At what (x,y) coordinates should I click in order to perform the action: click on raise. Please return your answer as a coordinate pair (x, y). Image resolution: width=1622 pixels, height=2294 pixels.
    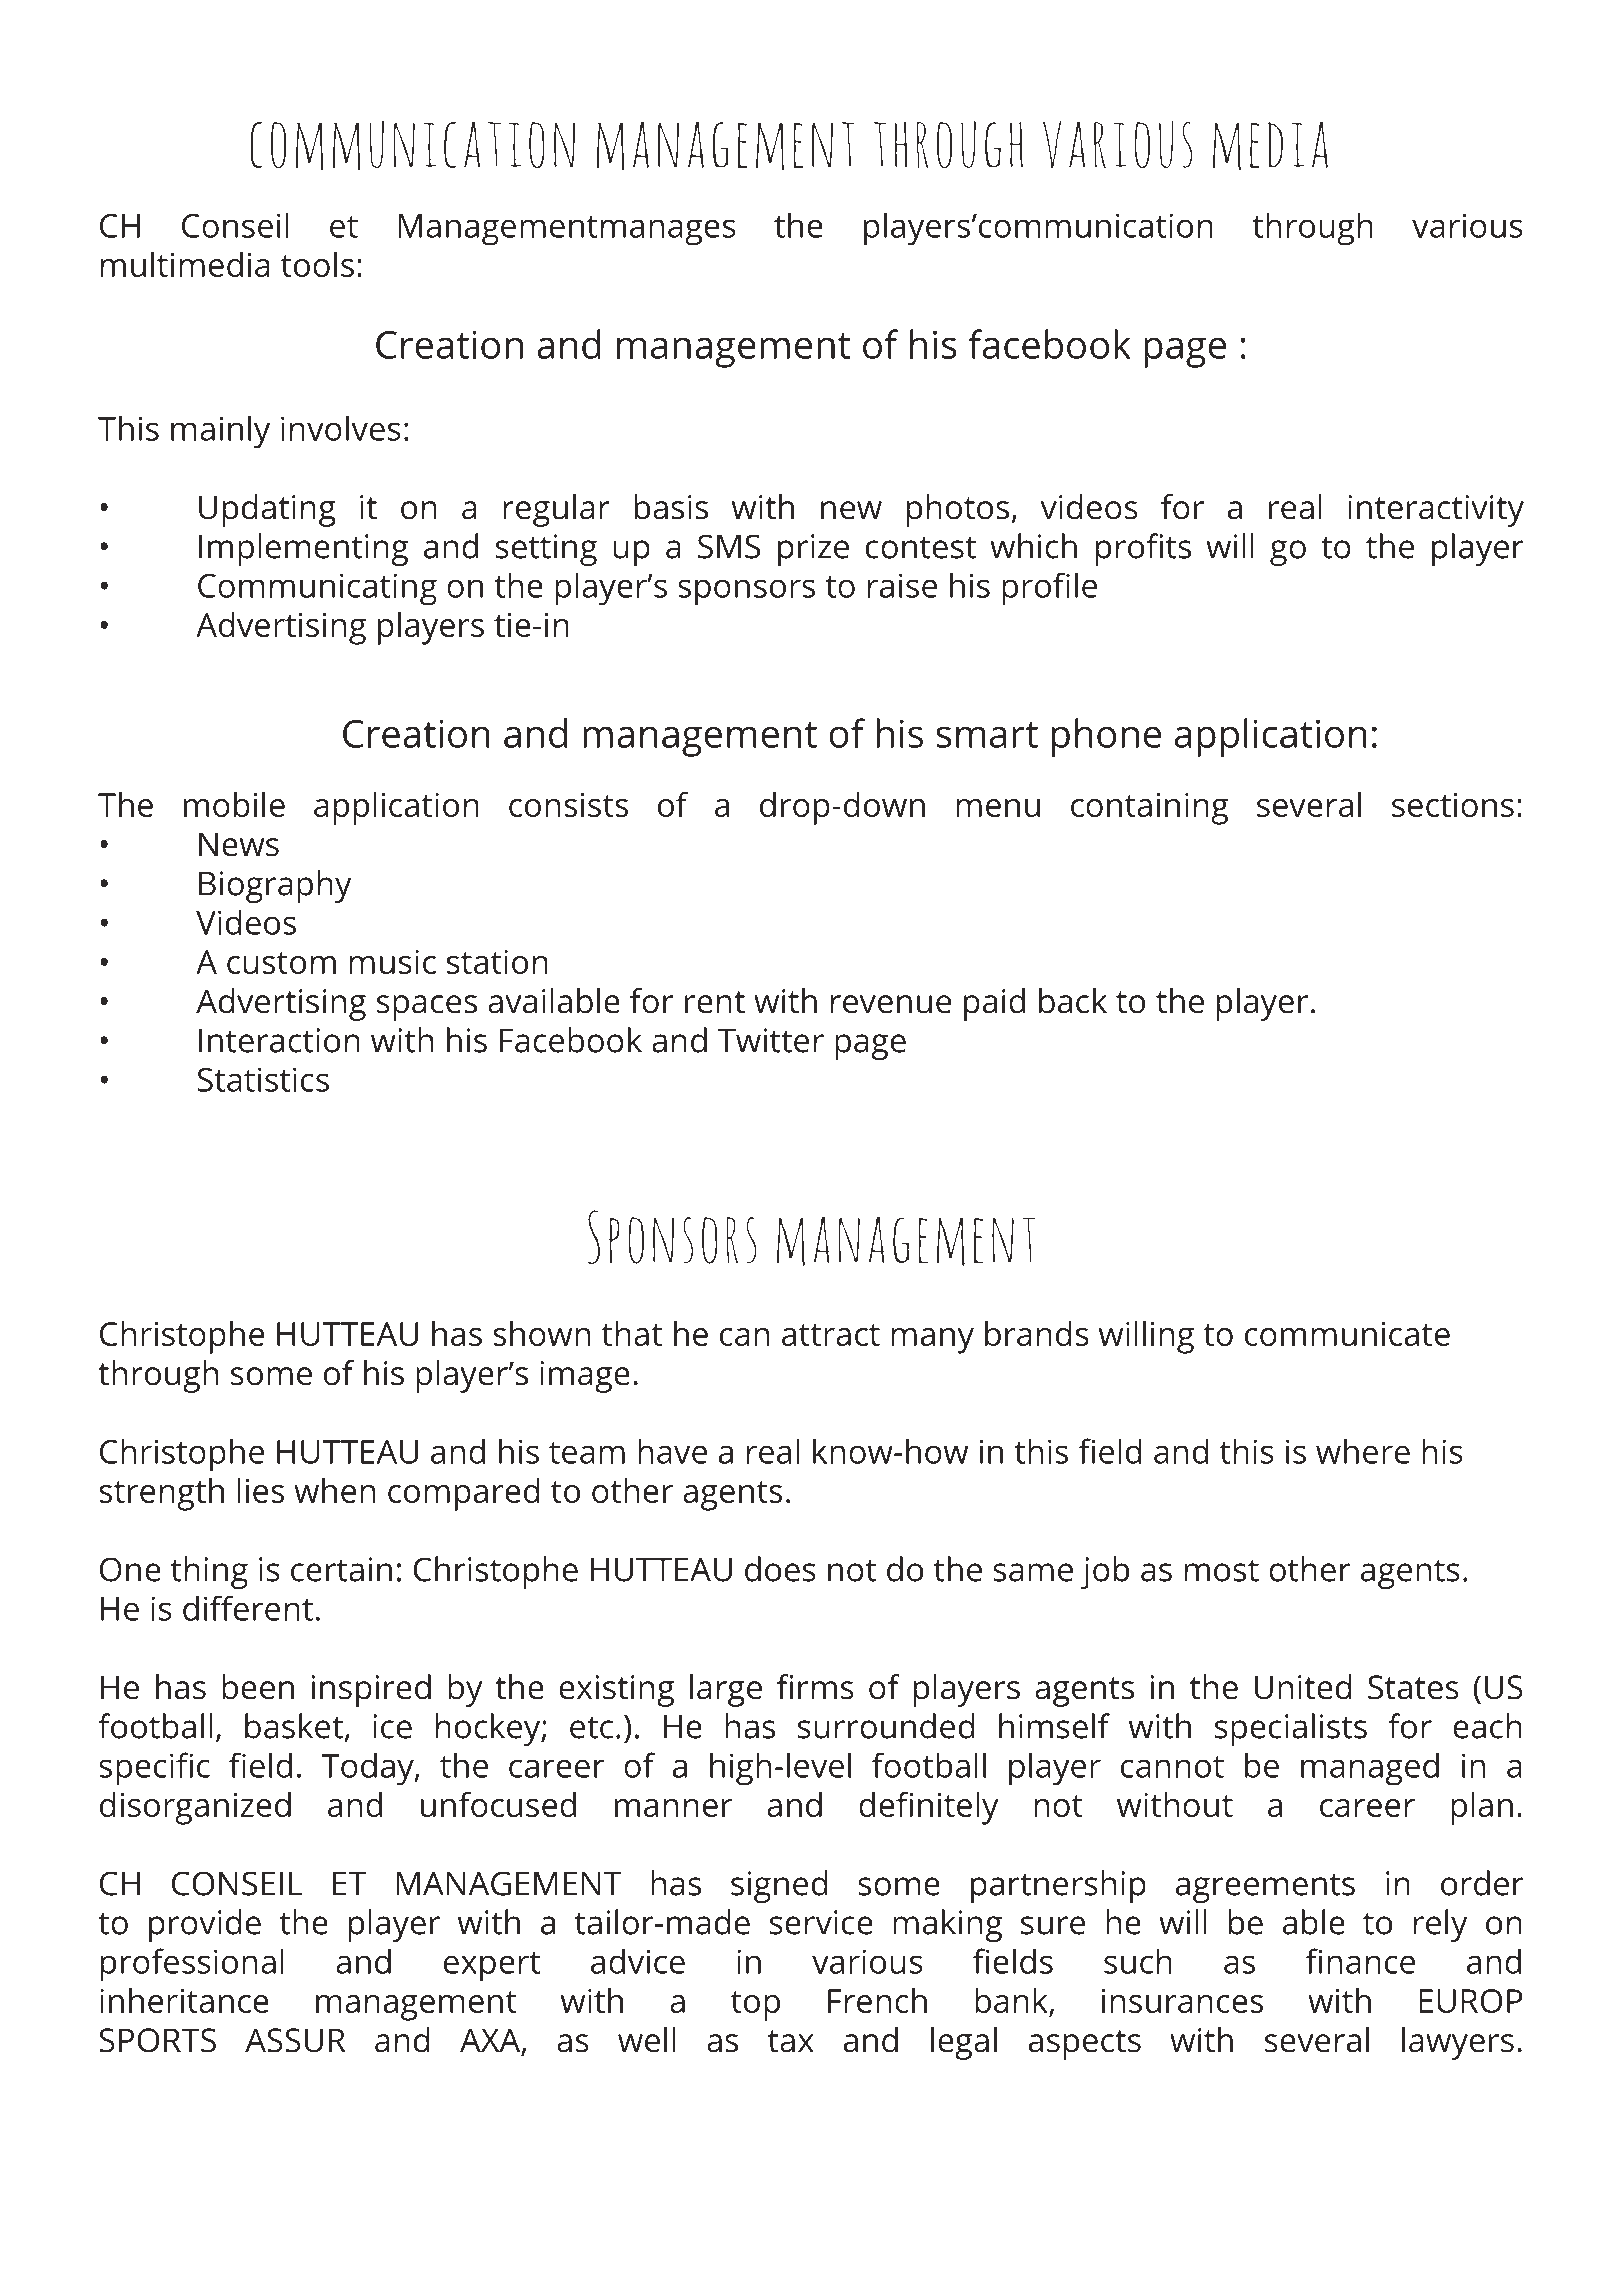
    Looking at the image, I should click on (902, 585).
